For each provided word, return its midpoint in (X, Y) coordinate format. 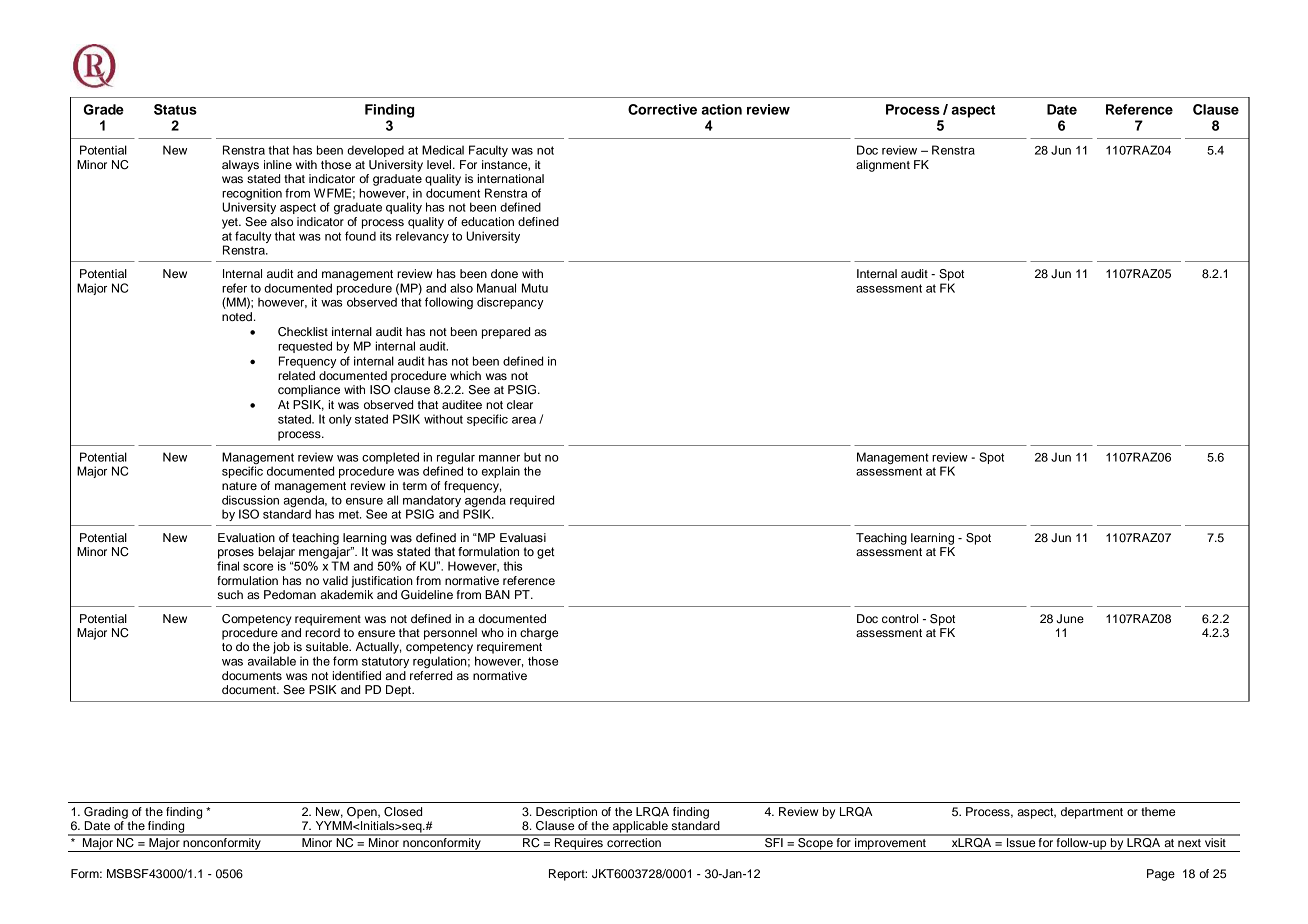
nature (239, 486)
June (1070, 619)
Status (175, 109)
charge (539, 634)
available (272, 661)
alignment (883, 166)
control (900, 618)
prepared (506, 333)
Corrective (662, 109)
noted (237, 316)
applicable (640, 828)
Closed (403, 812)
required (532, 501)
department (1092, 813)
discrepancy (510, 303)
